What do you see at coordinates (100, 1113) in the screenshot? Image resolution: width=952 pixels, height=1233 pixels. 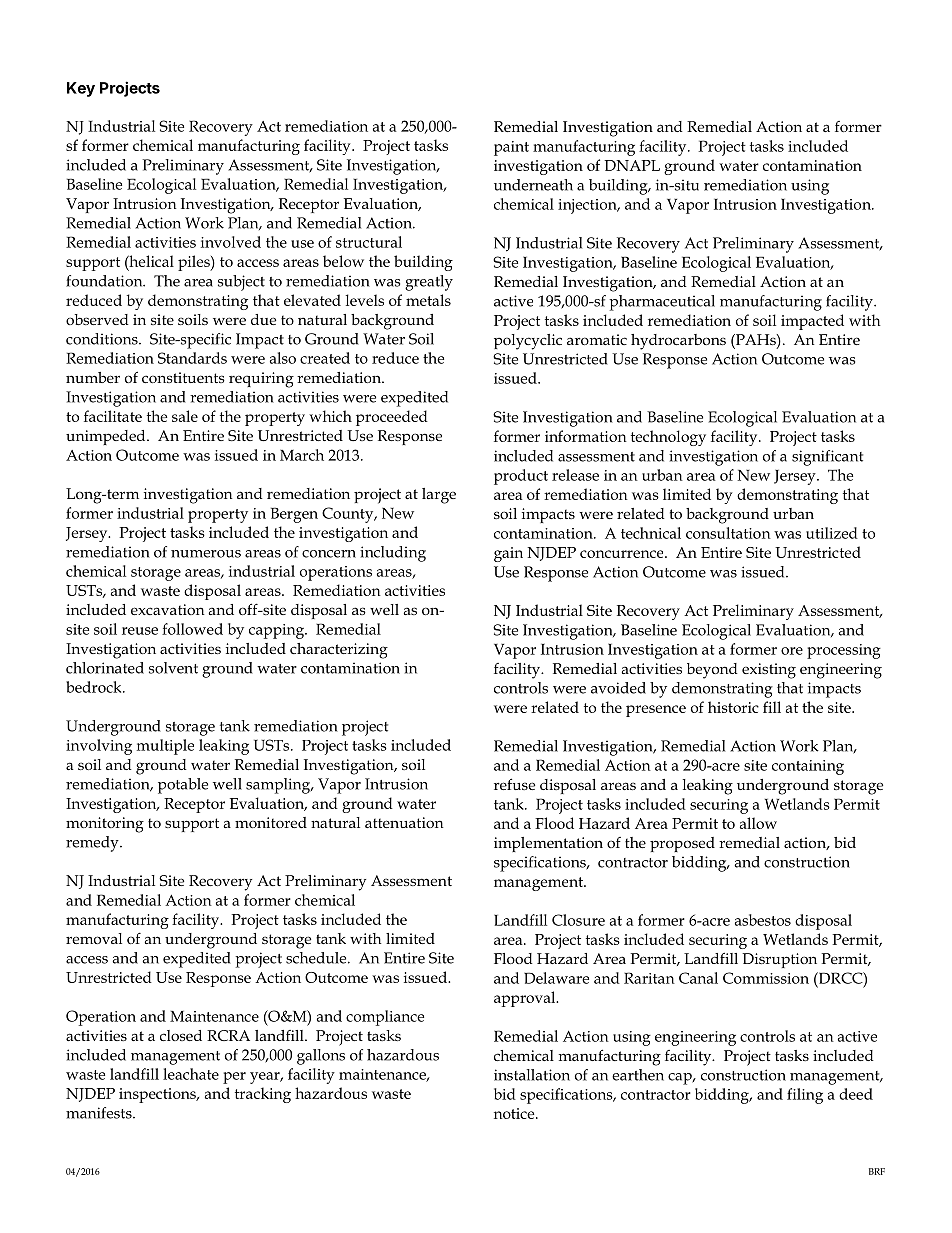 I see `manifests` at bounding box center [100, 1113].
